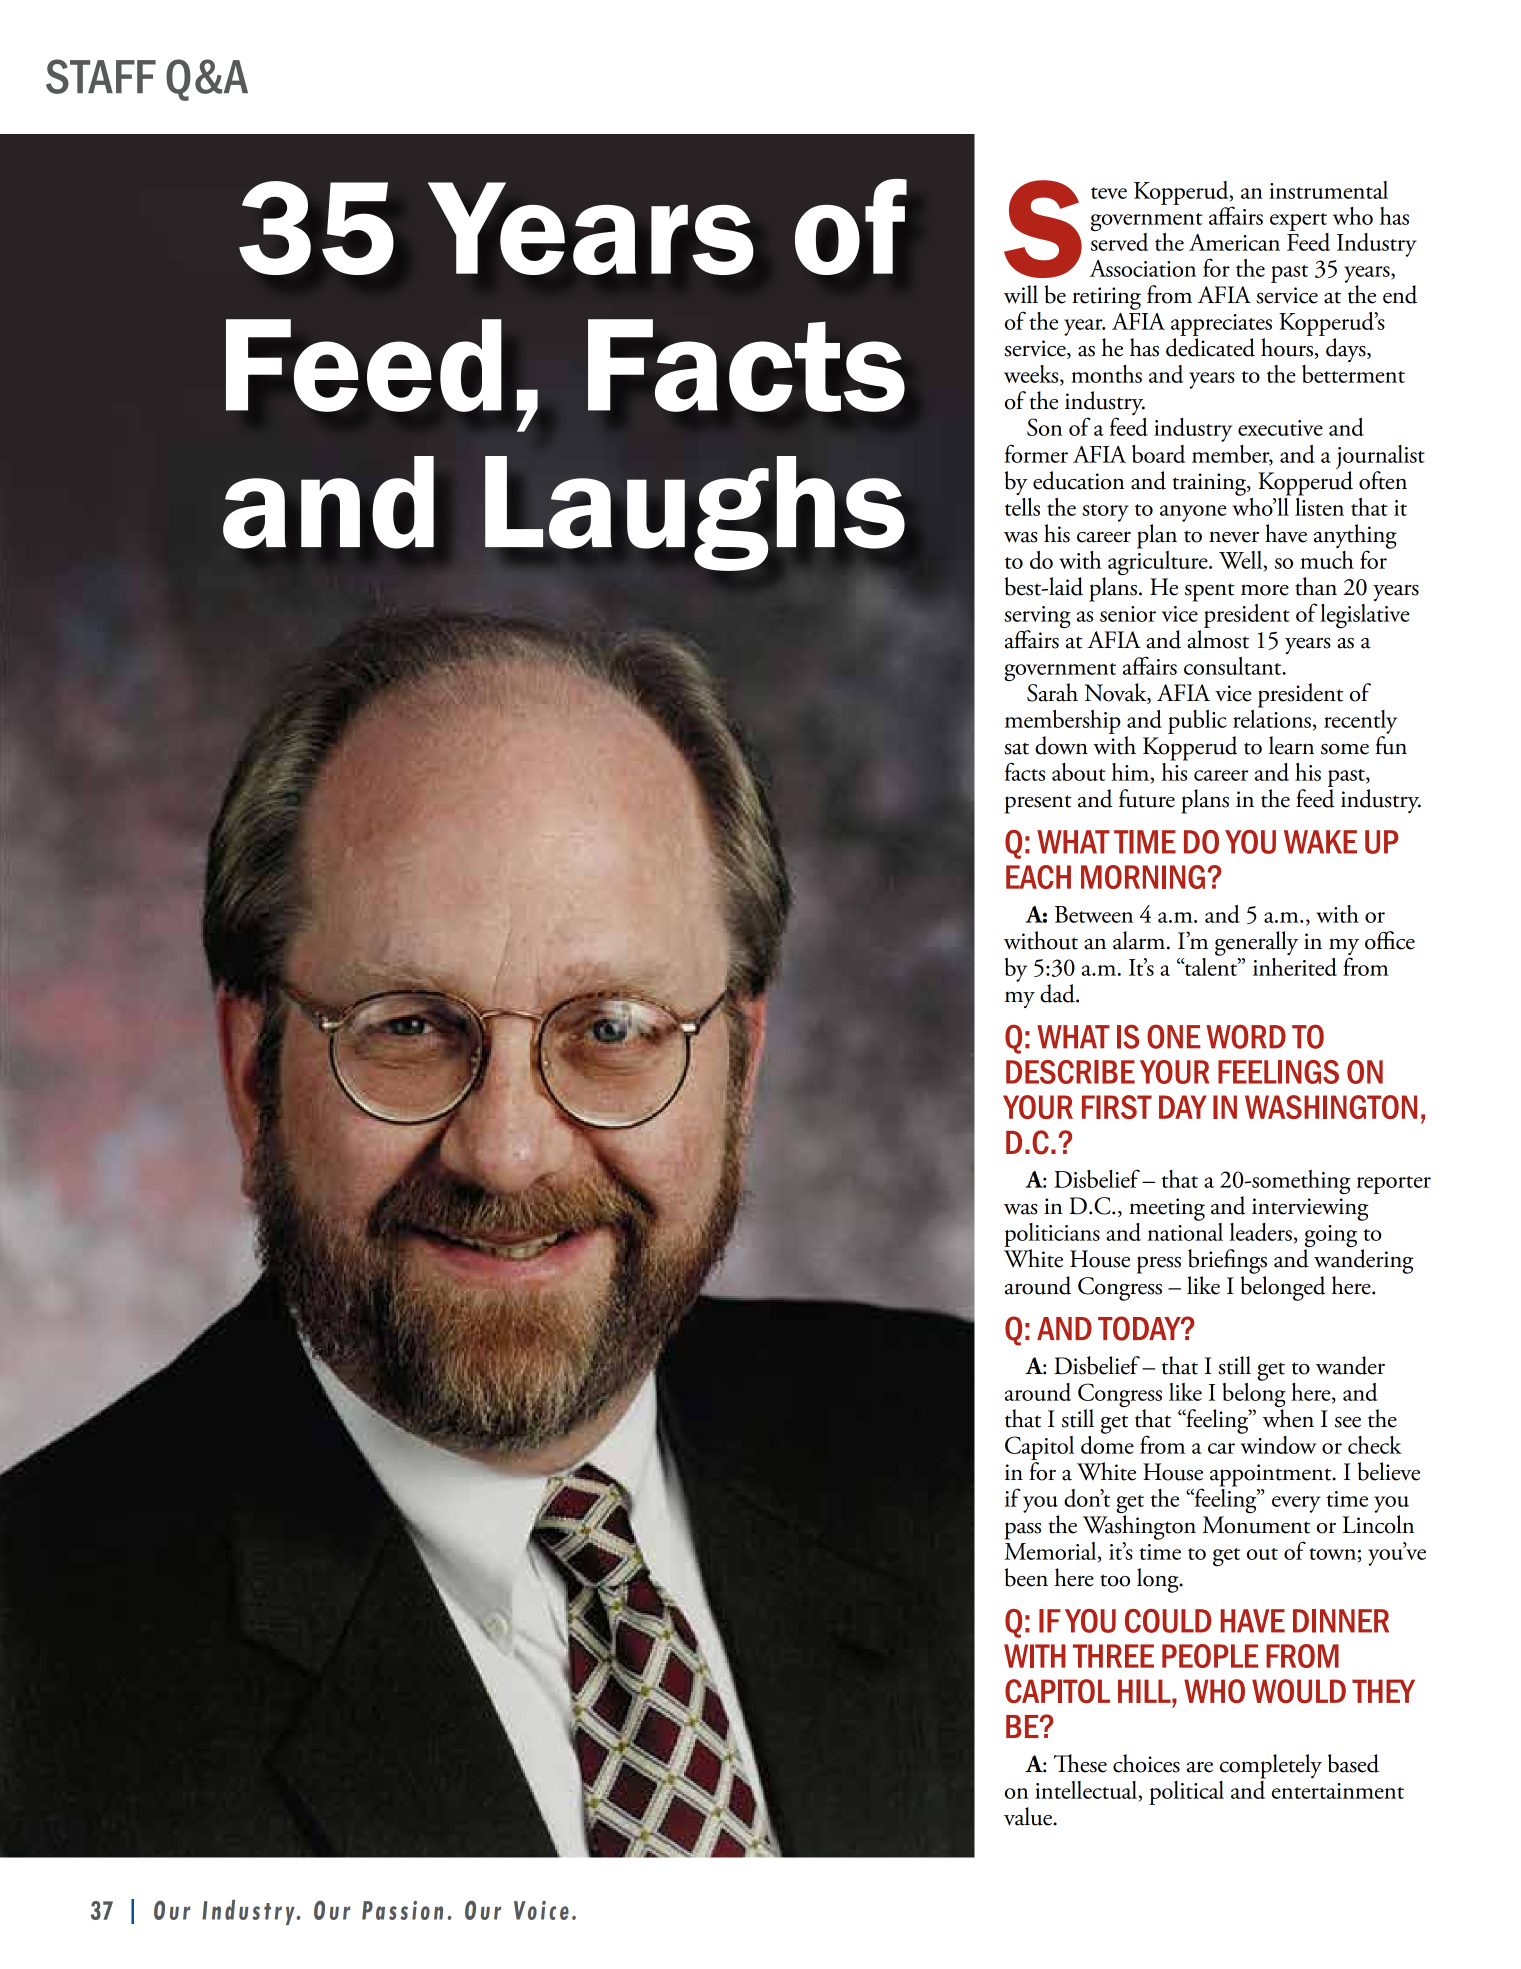 This screenshot has width=1521, height=1969. I want to click on politicians, so click(1052, 1236).
